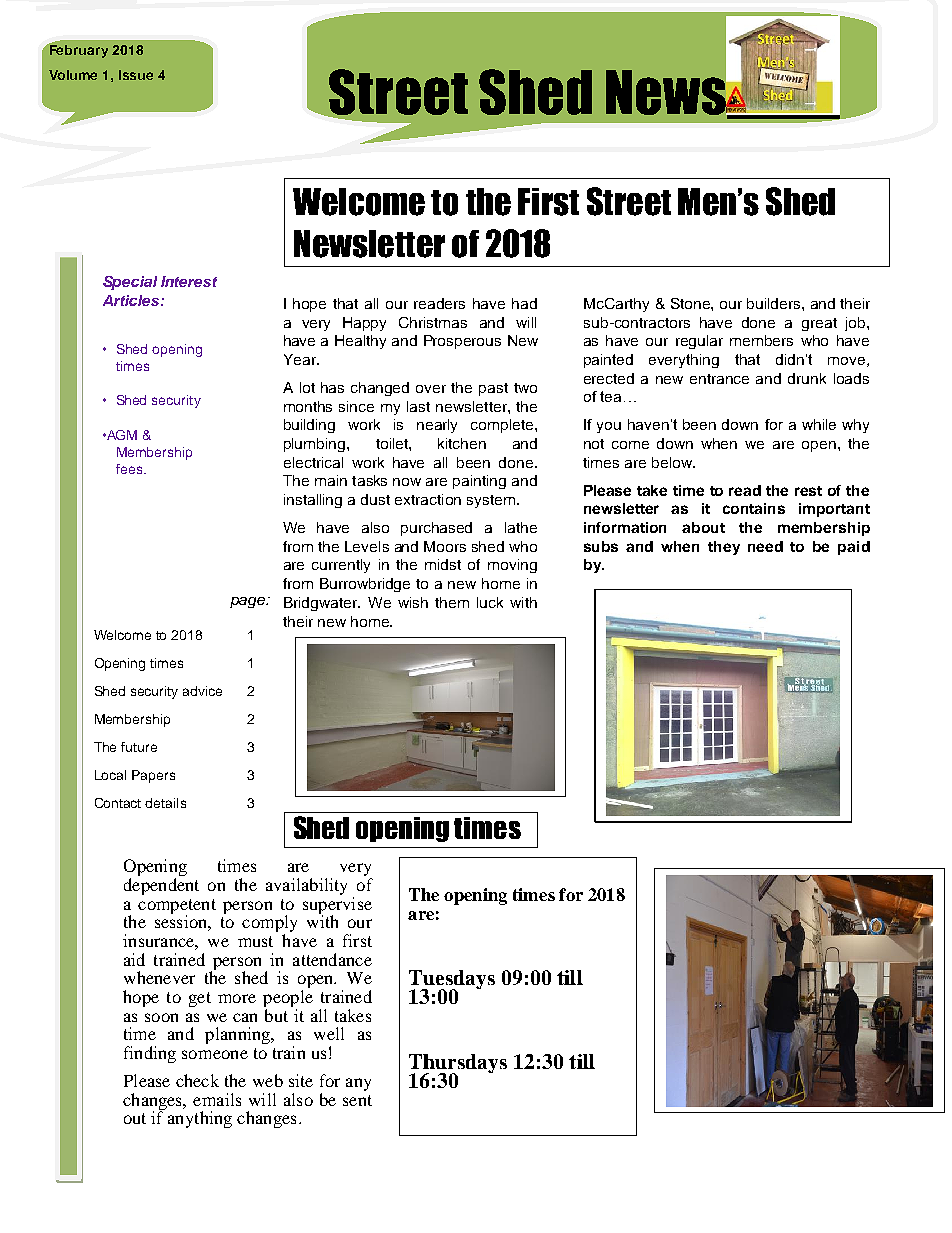  Describe the element at coordinates (197, 1080) in the page. I see `check` at that location.
